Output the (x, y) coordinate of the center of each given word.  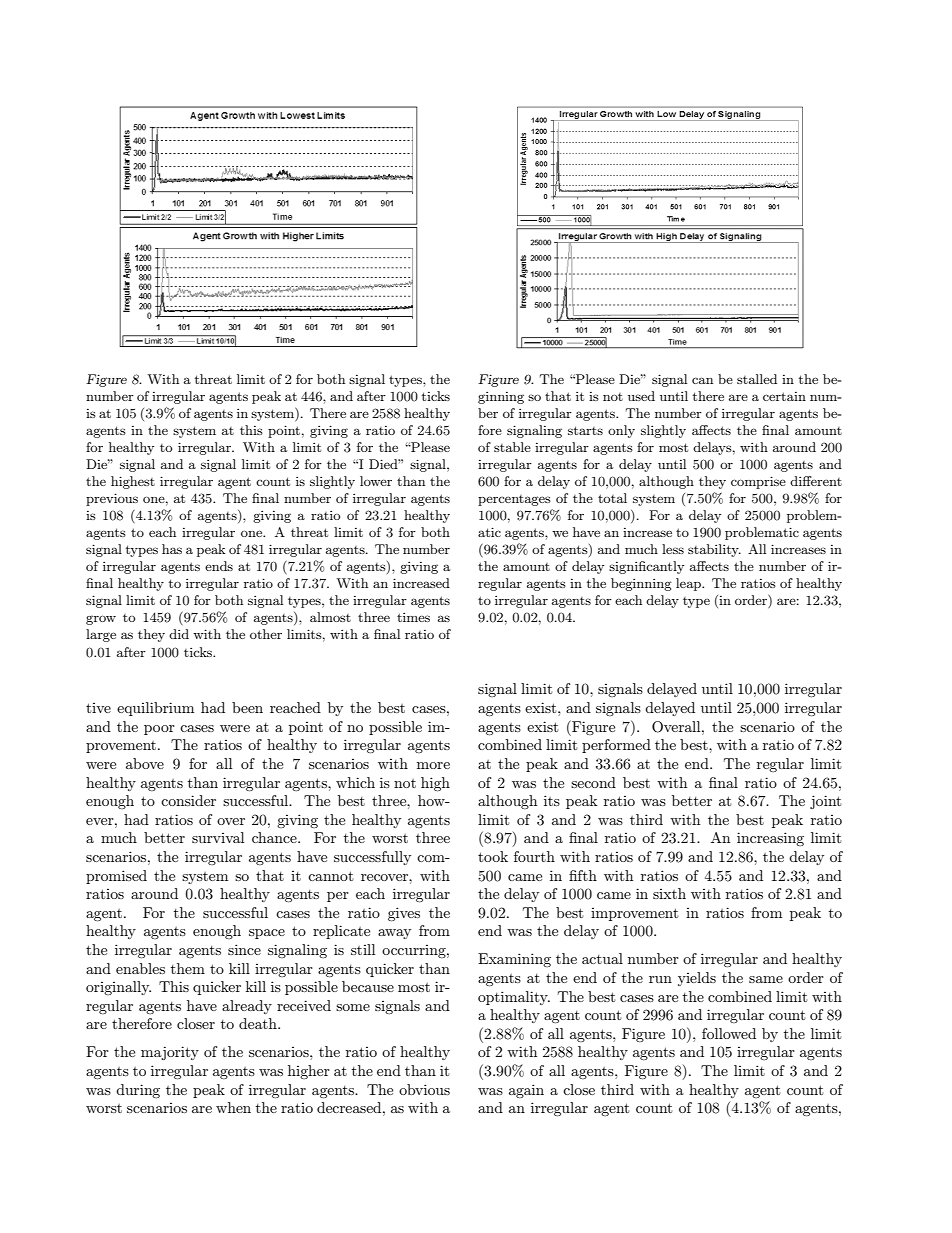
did (179, 634)
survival (218, 837)
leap (689, 584)
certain (784, 396)
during (138, 1091)
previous (112, 499)
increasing (770, 839)
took (493, 856)
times (413, 617)
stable (512, 447)
